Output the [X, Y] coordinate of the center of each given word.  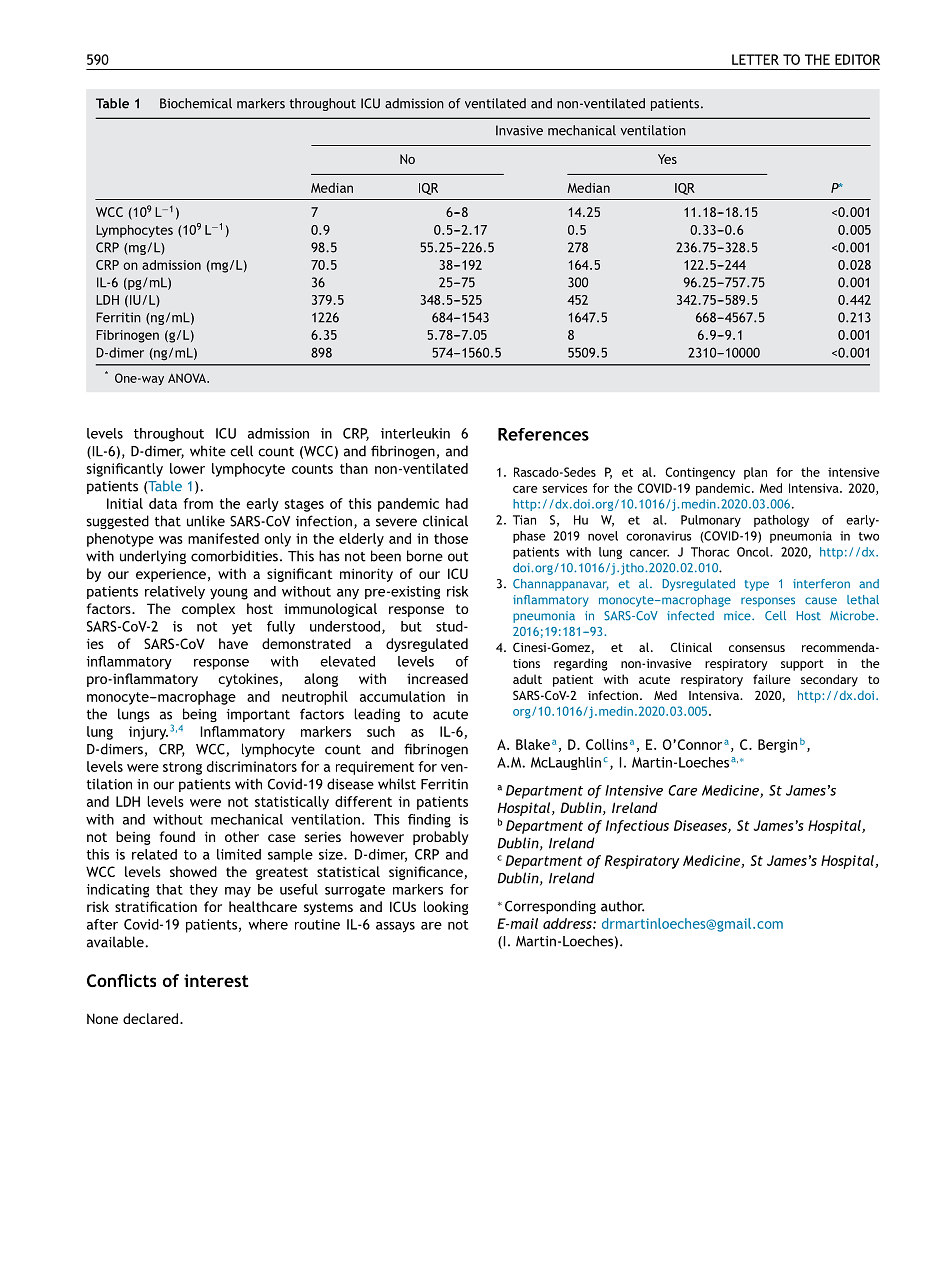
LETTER [755, 59]
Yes [667, 159]
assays [395, 927]
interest [216, 980]
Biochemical [196, 103]
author [622, 906]
